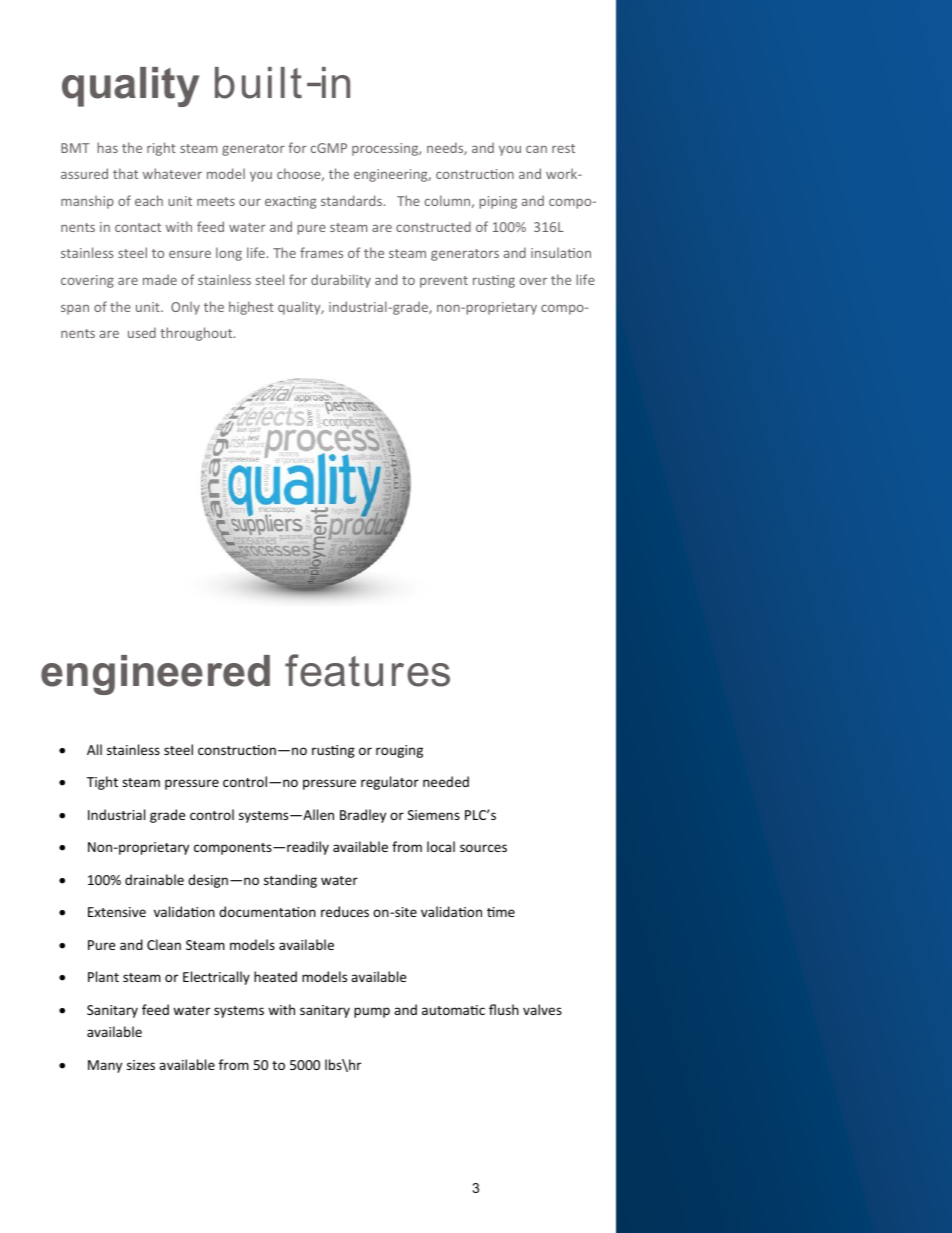  Describe the element at coordinates (290, 202) in the screenshot. I see `exacting` at that location.
